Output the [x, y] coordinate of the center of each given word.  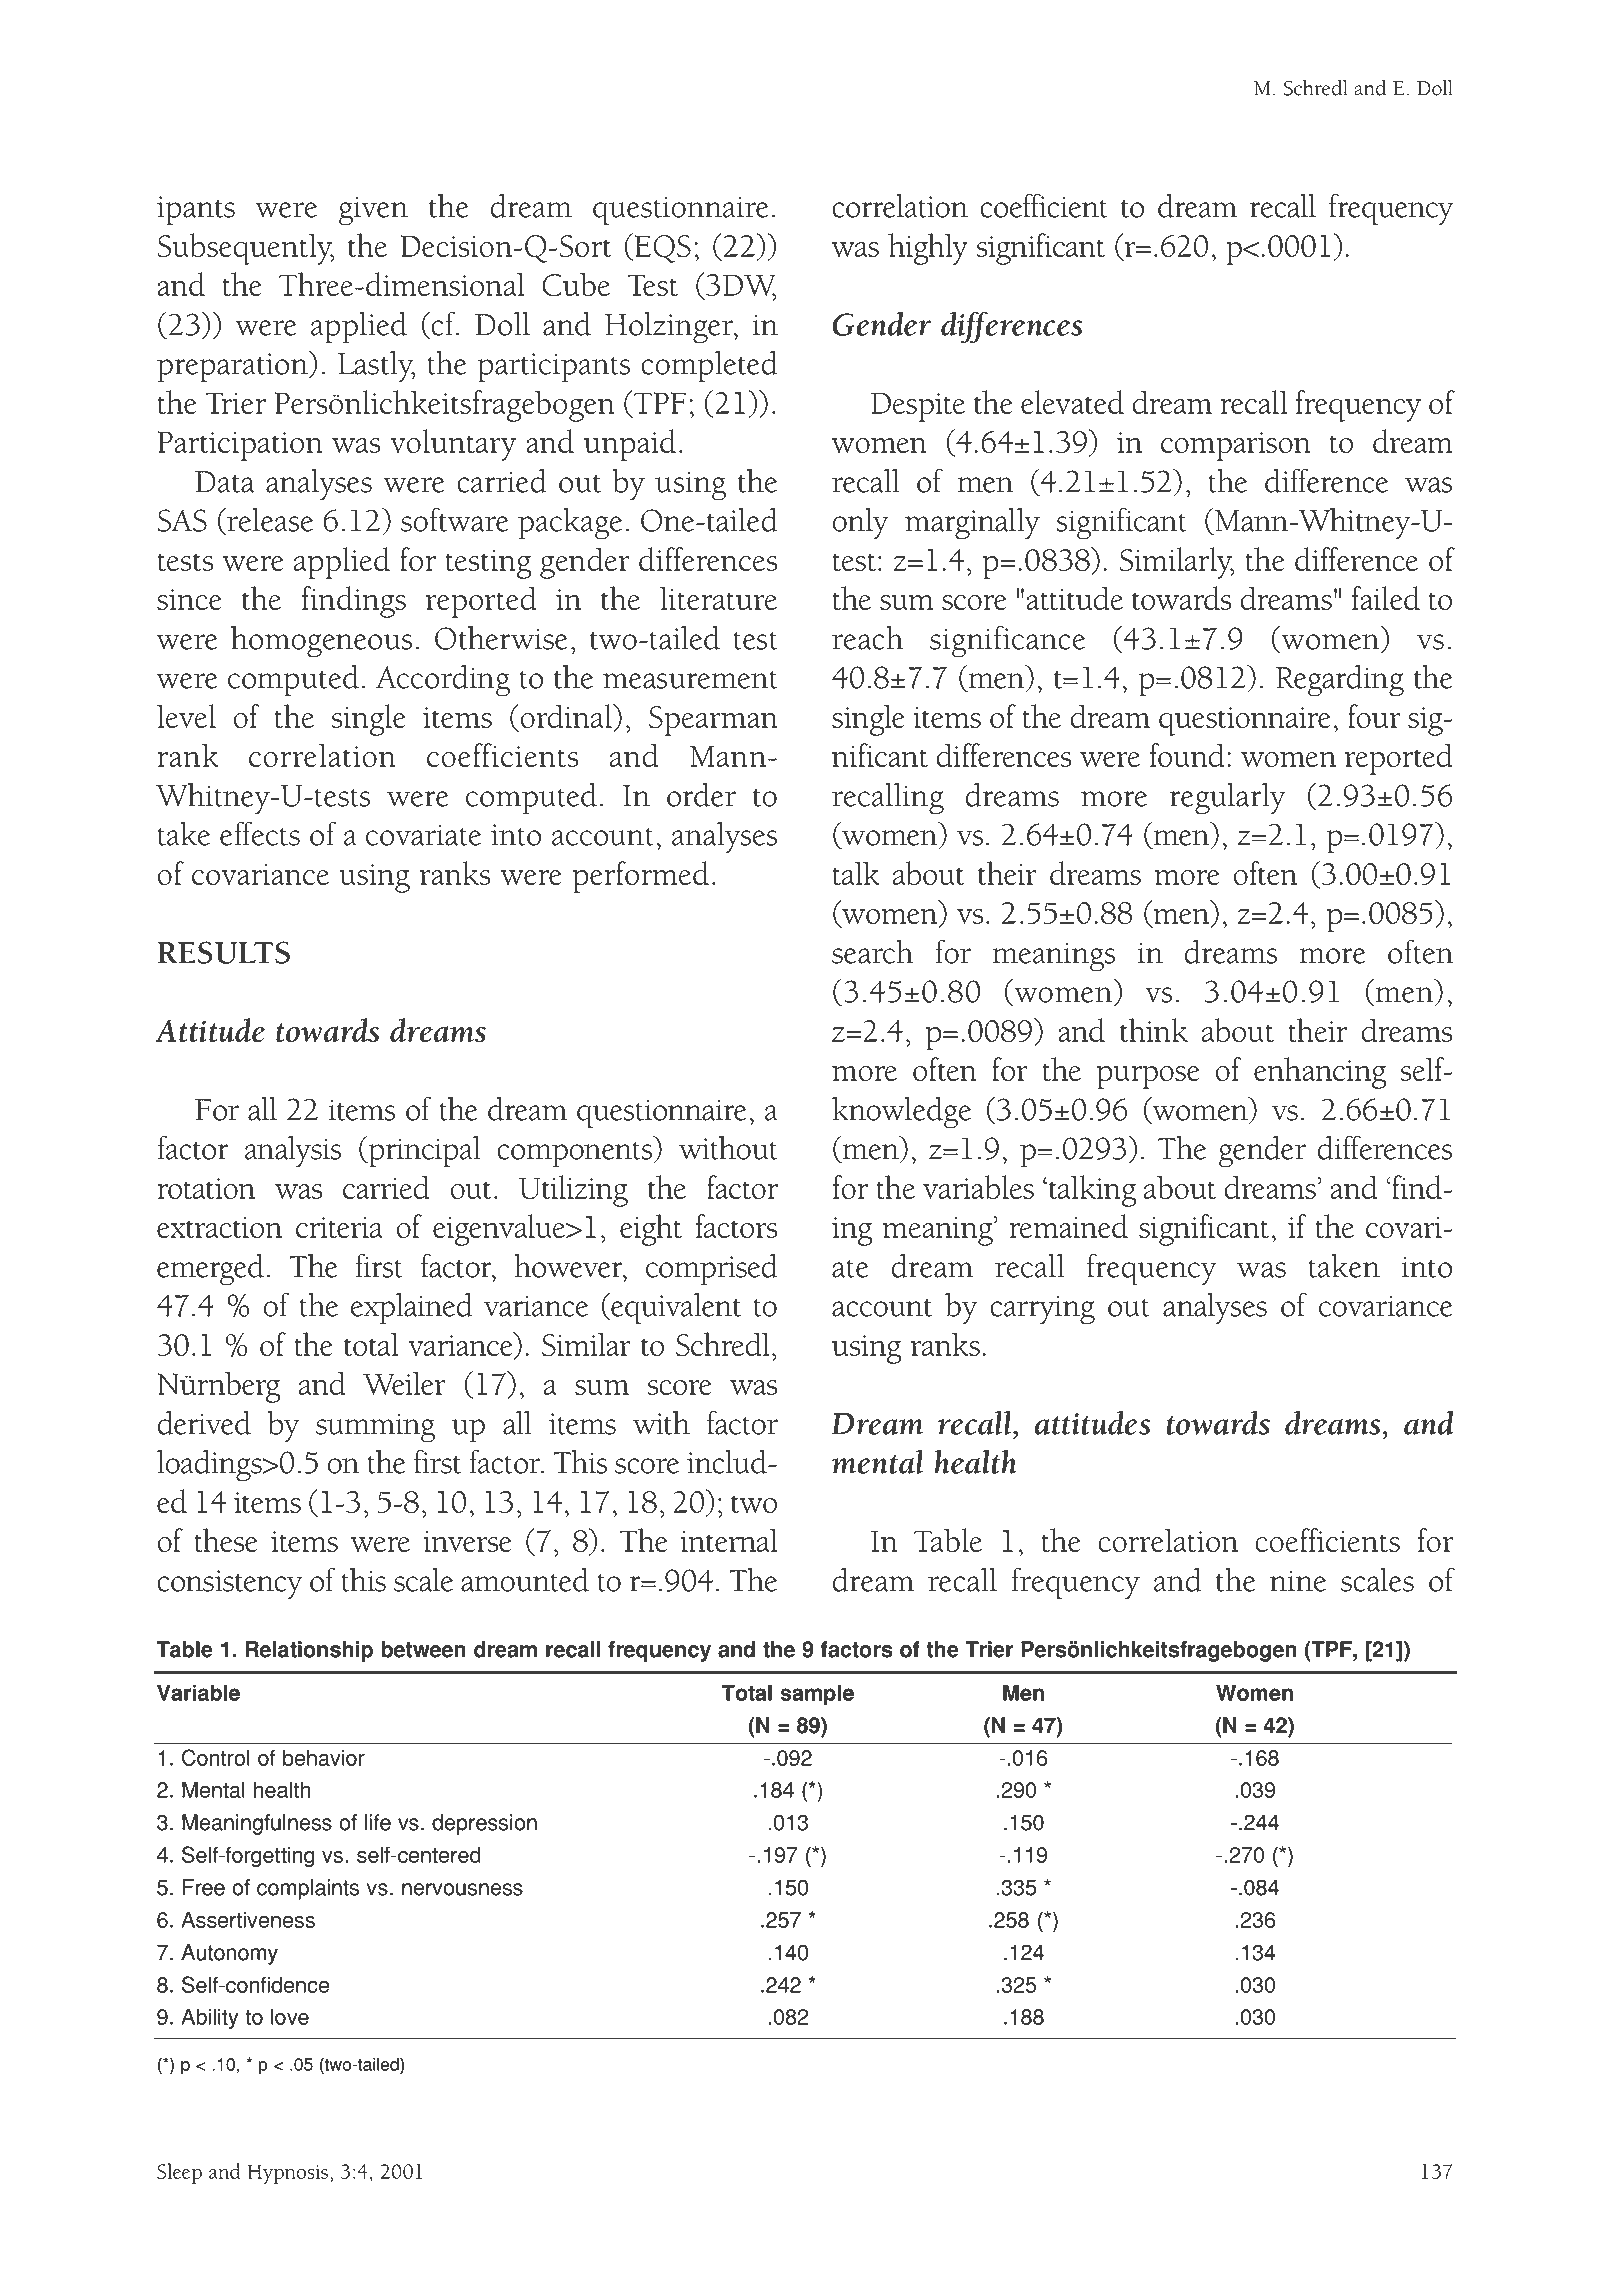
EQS [661, 248]
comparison [1236, 446]
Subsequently [246, 249]
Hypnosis [288, 2174]
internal [728, 1540]
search [872, 952]
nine [1298, 1581]
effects [260, 833]
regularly [1227, 799]
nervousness [462, 1889]
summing [375, 1428]
